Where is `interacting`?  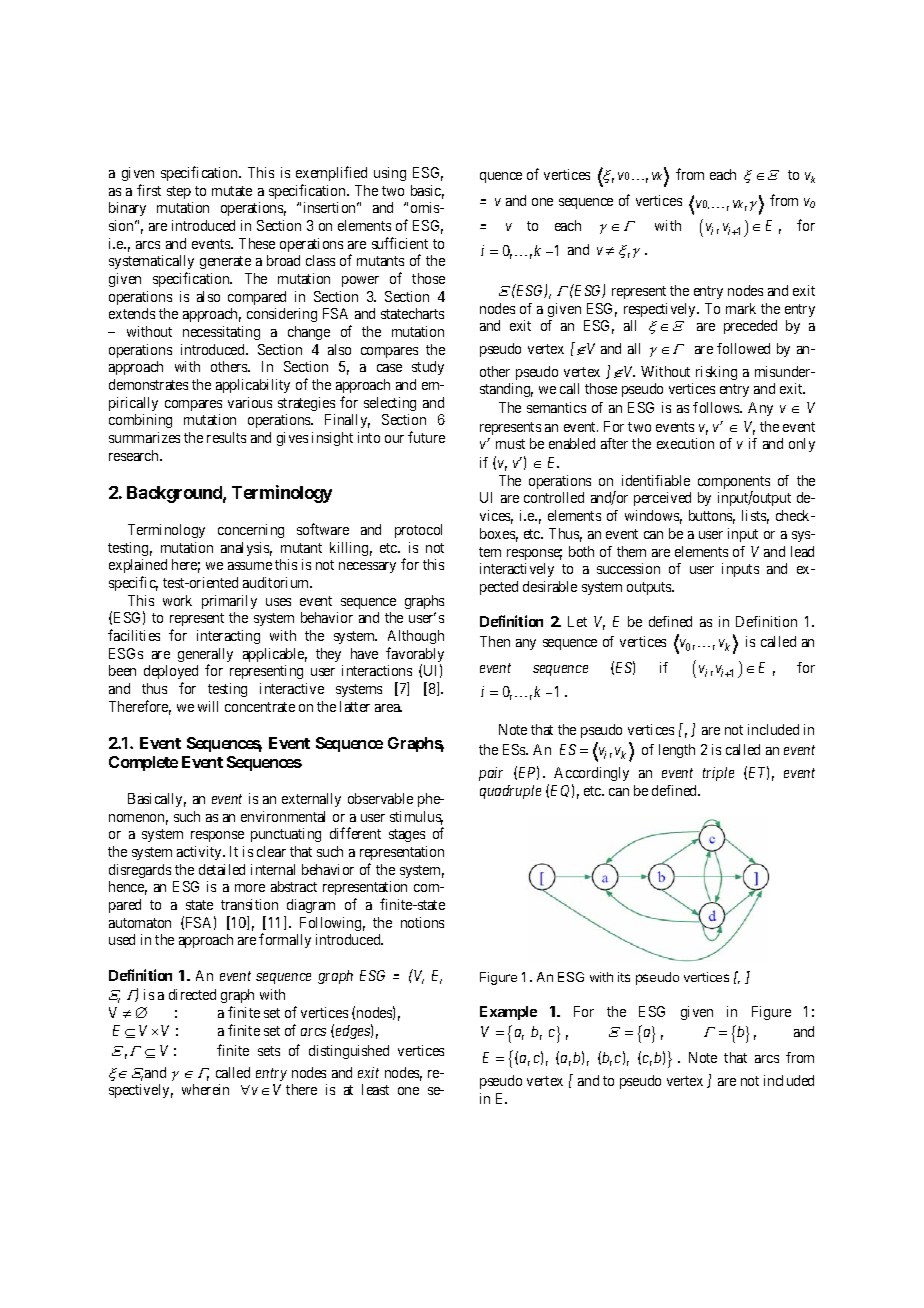 interacting is located at coordinates (228, 637).
